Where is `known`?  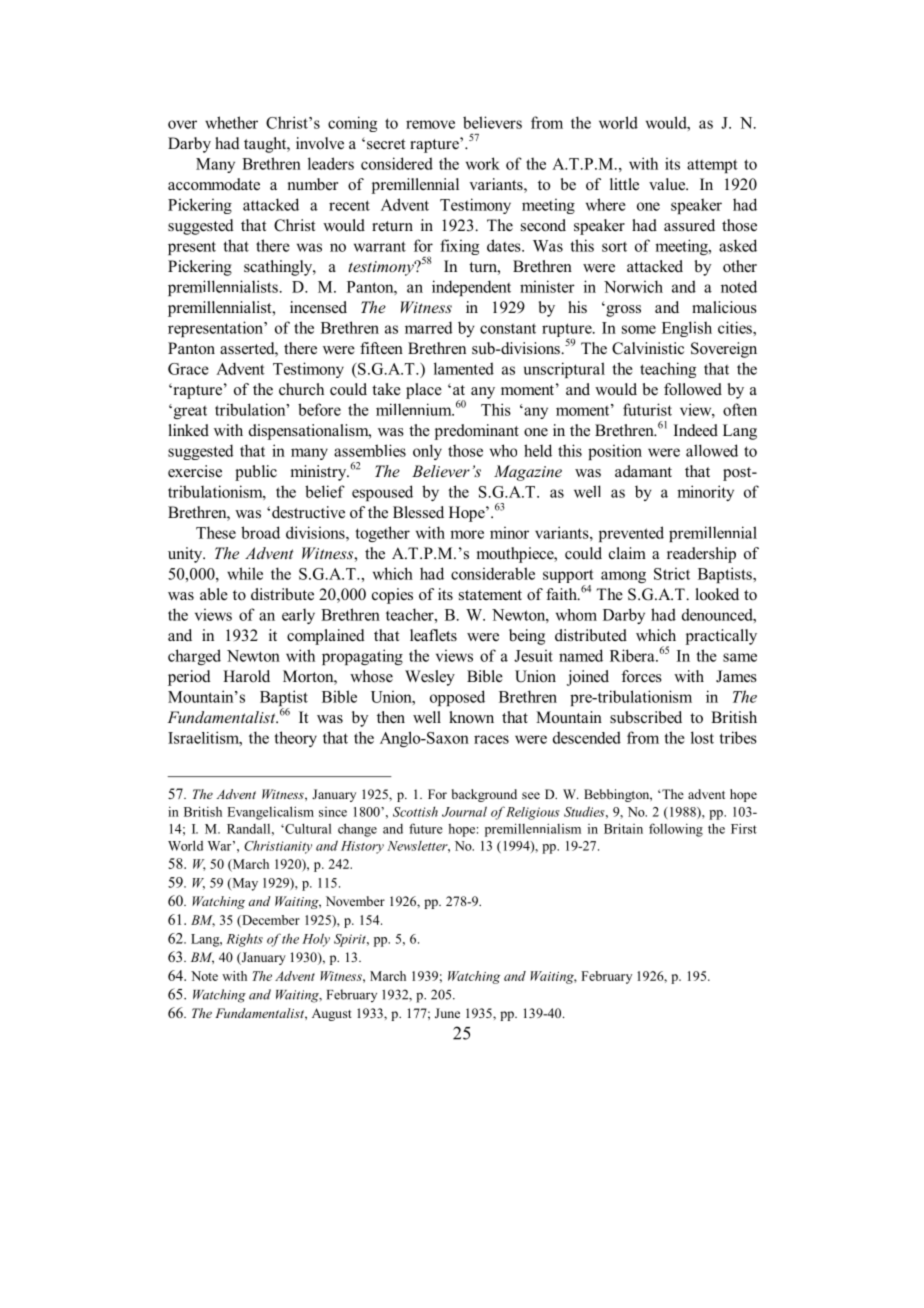
known is located at coordinates (471, 717).
